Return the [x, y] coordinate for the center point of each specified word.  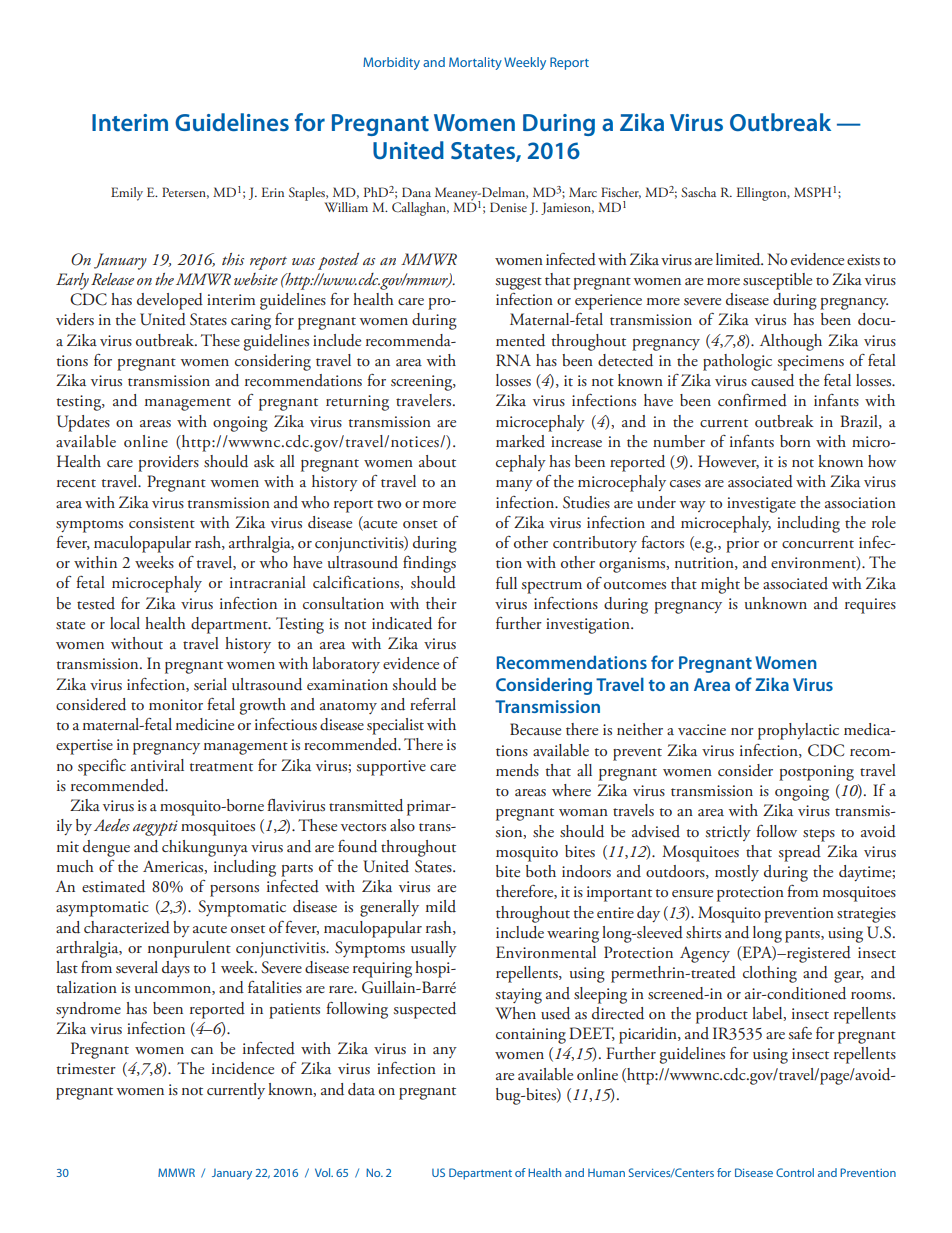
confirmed [752, 400]
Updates [83, 423]
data [361, 1089]
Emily [127, 194]
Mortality [475, 63]
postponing [816, 773]
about [437, 461]
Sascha [698, 192]
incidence [243, 1068]
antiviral [157, 765]
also [402, 825]
